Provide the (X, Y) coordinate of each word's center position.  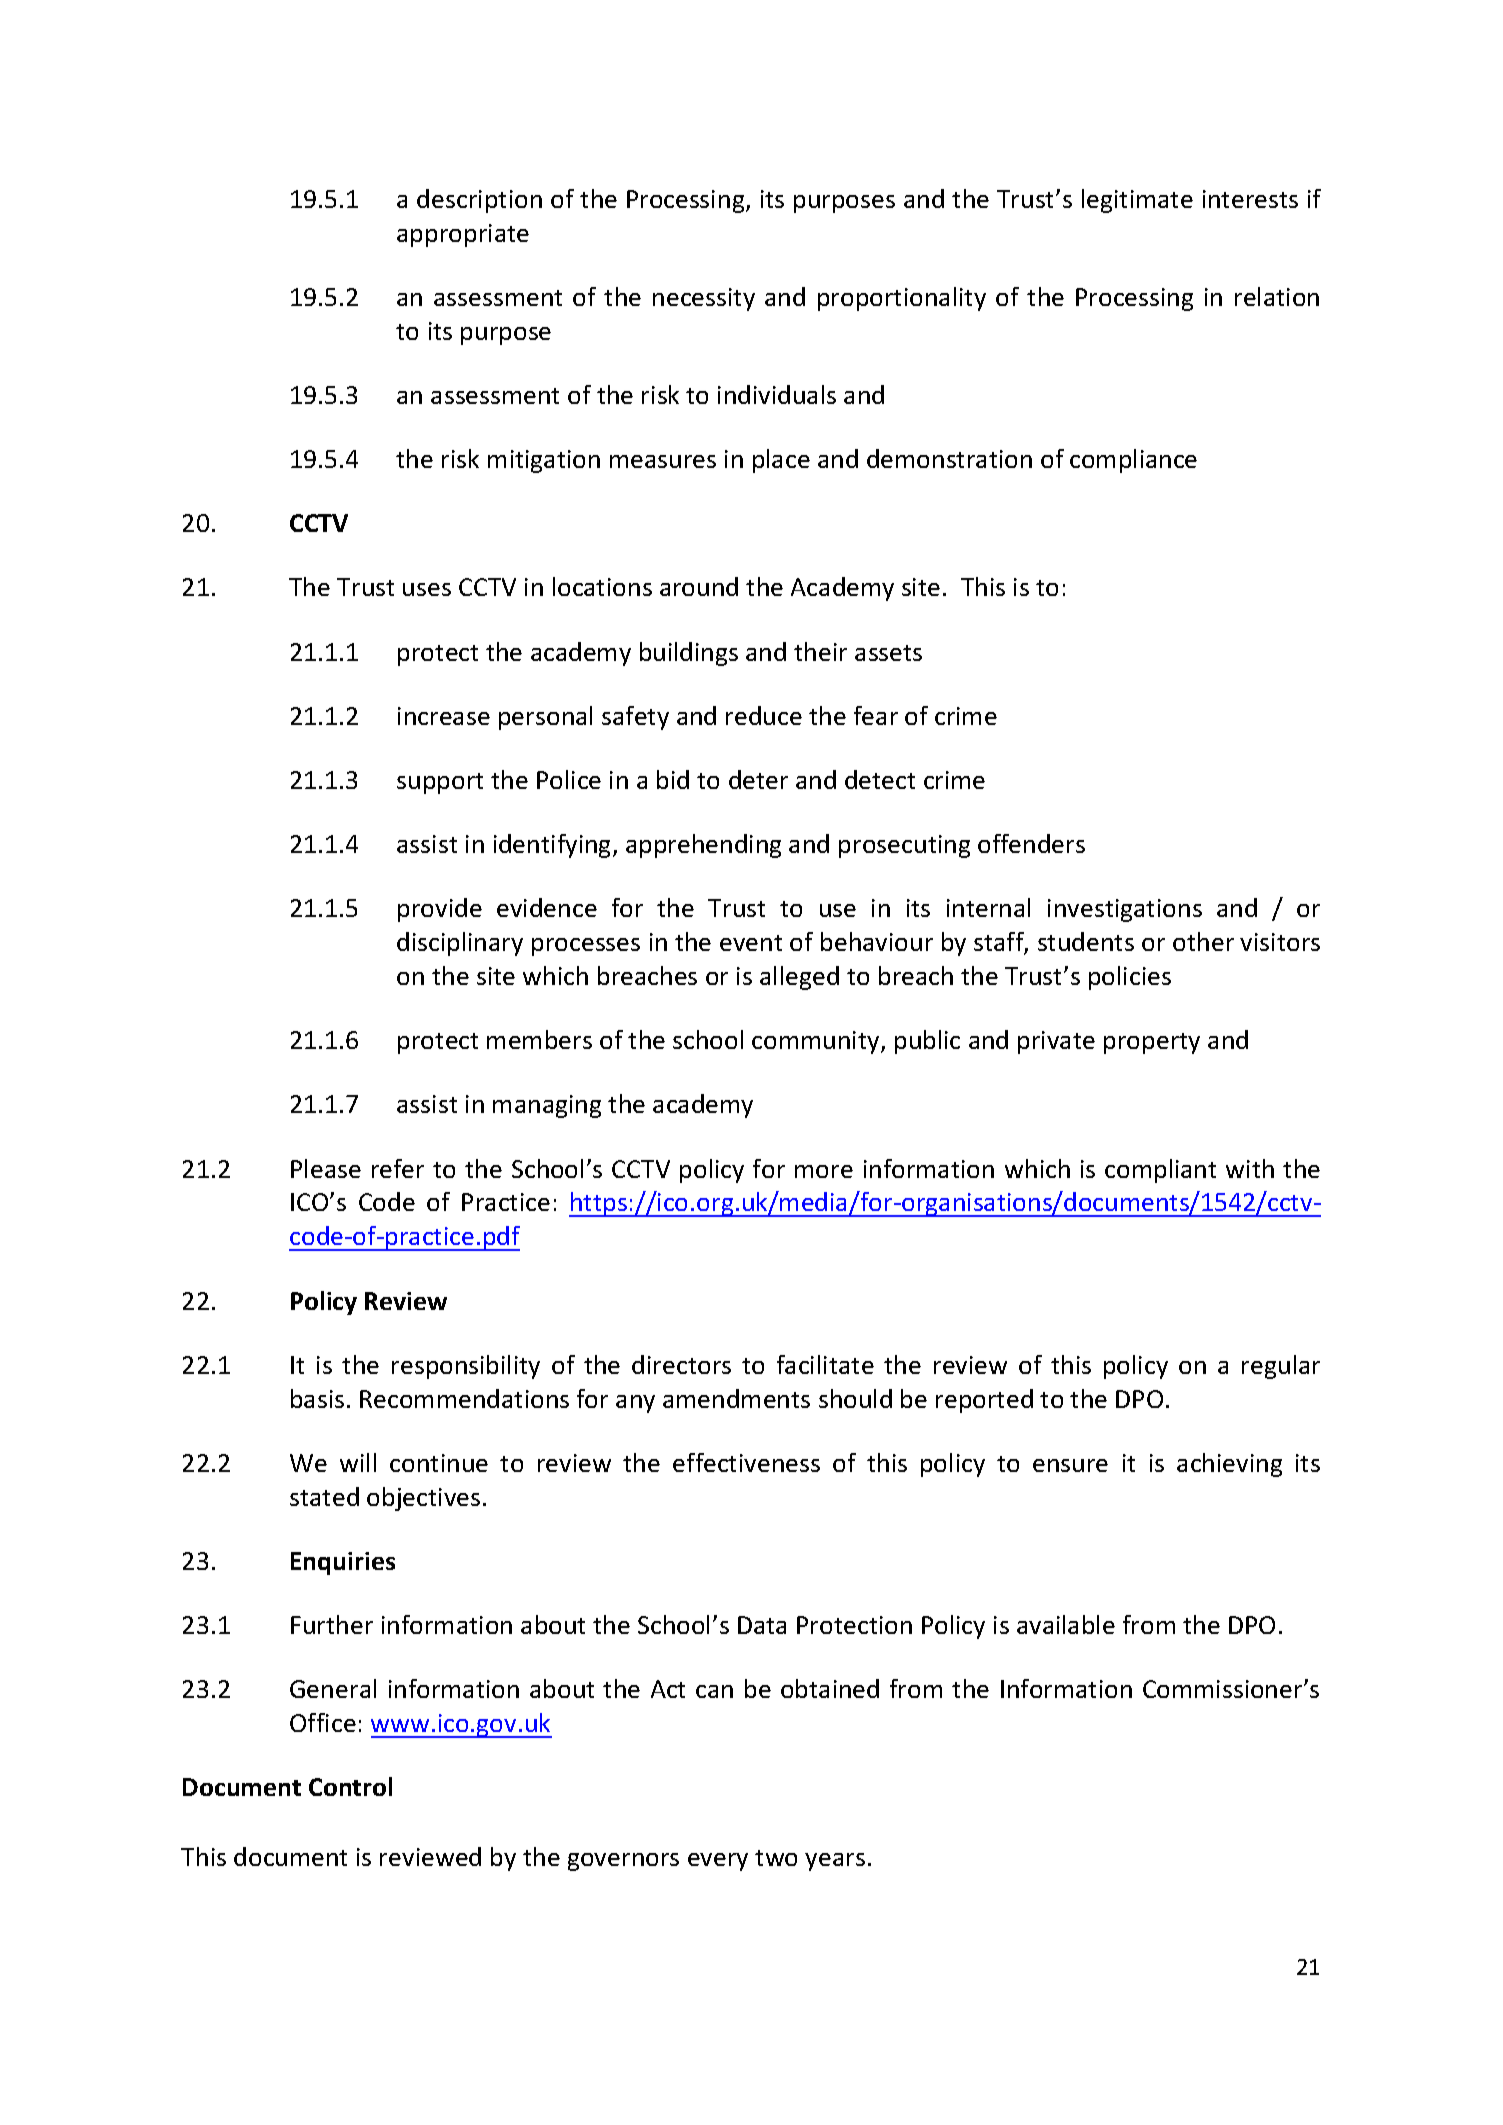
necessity (704, 299)
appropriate (463, 235)
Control (350, 1786)
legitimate (1137, 201)
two (776, 1858)
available (1066, 1624)
